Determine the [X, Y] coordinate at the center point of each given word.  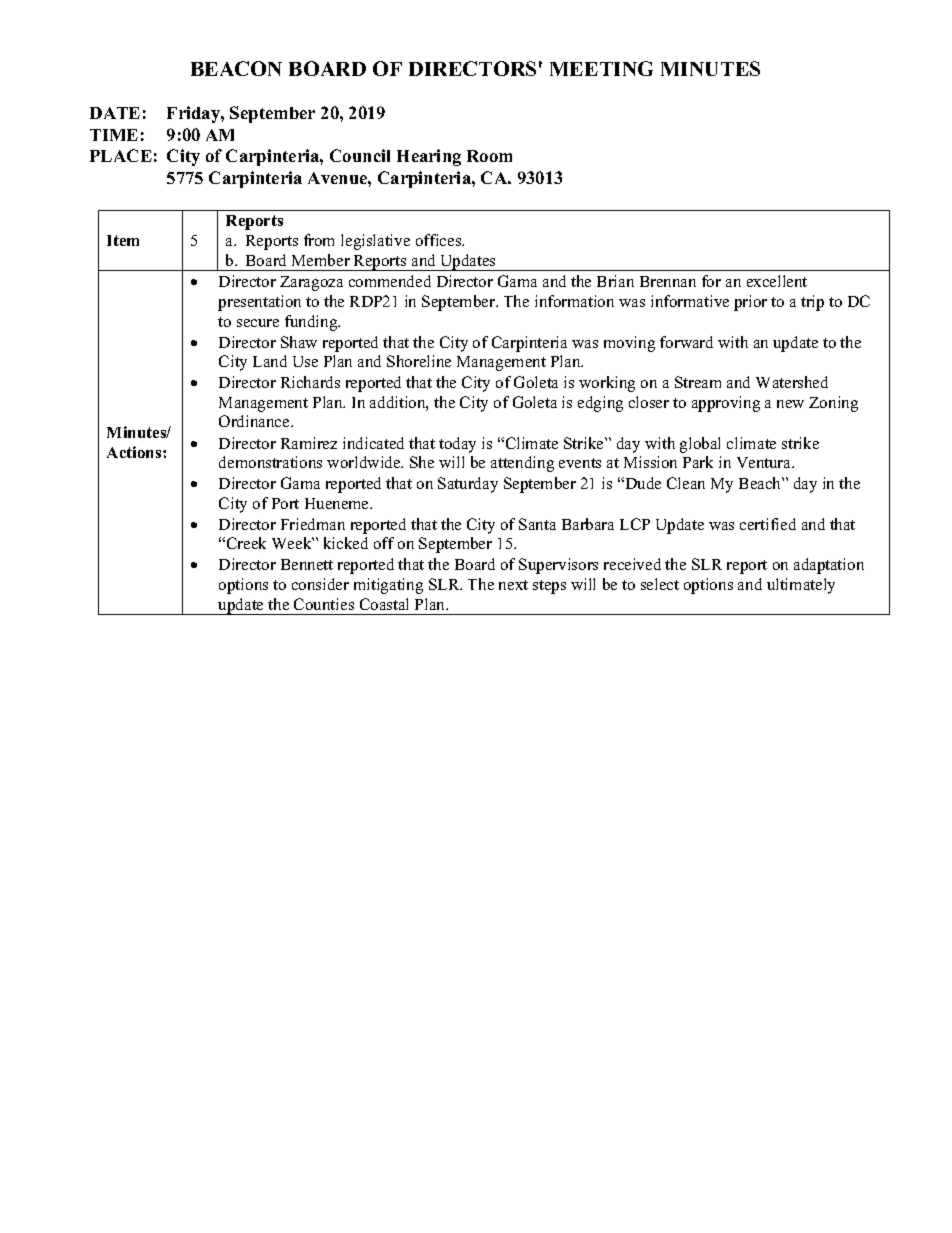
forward [686, 342]
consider [320, 584]
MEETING [601, 68]
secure [258, 323]
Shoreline [419, 361]
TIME [114, 135]
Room [489, 156]
